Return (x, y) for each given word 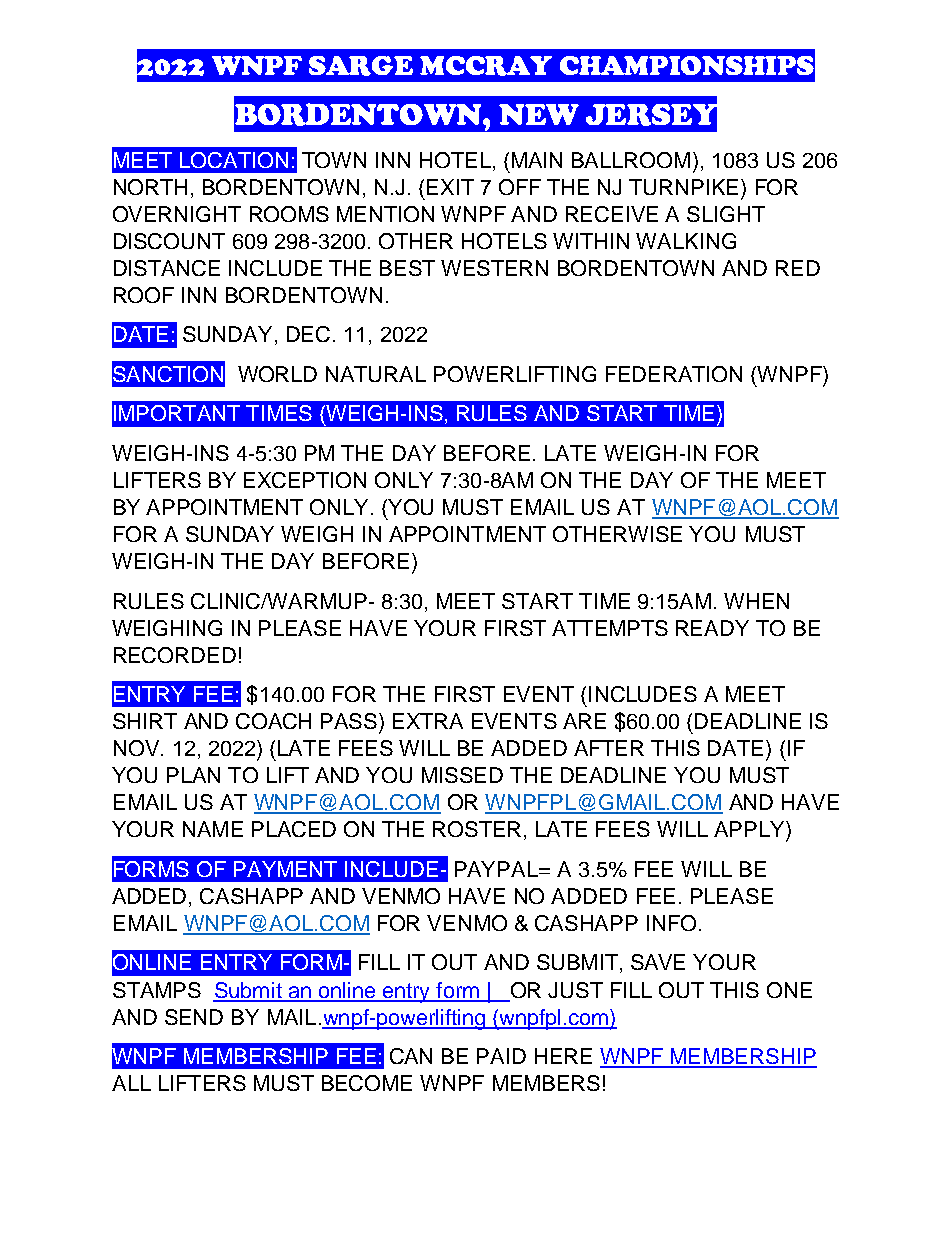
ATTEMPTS (610, 628)
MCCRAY (486, 66)
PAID (501, 1056)
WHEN (756, 601)
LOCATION (234, 160)
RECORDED (175, 655)
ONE (789, 990)
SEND (194, 1017)
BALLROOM (631, 160)
